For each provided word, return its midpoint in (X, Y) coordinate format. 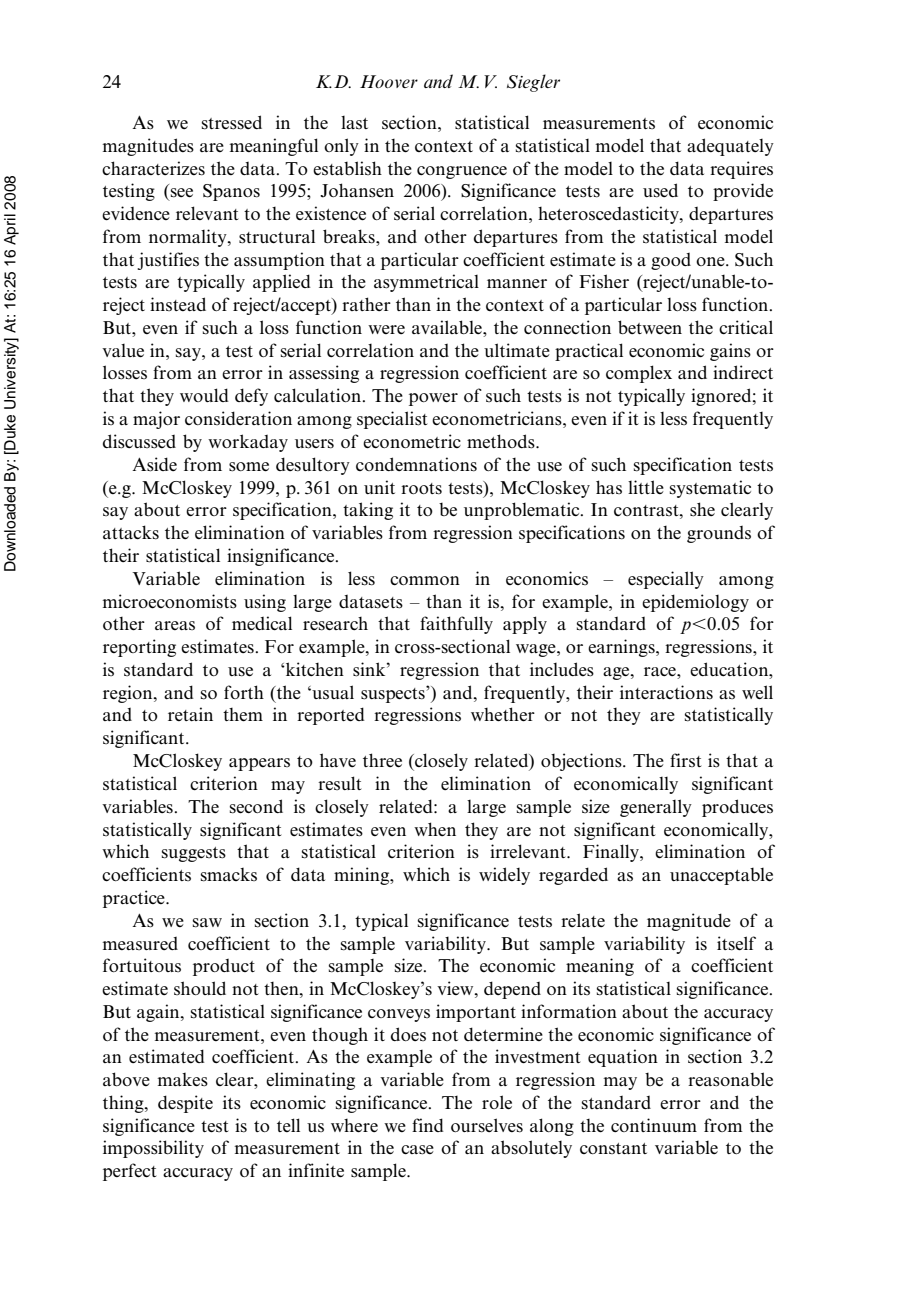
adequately (730, 147)
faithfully (456, 625)
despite (185, 1104)
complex (639, 374)
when (435, 829)
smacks (229, 875)
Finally (612, 853)
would (204, 395)
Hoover (389, 81)
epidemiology (695, 603)
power (433, 399)
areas (175, 625)
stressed (232, 122)
